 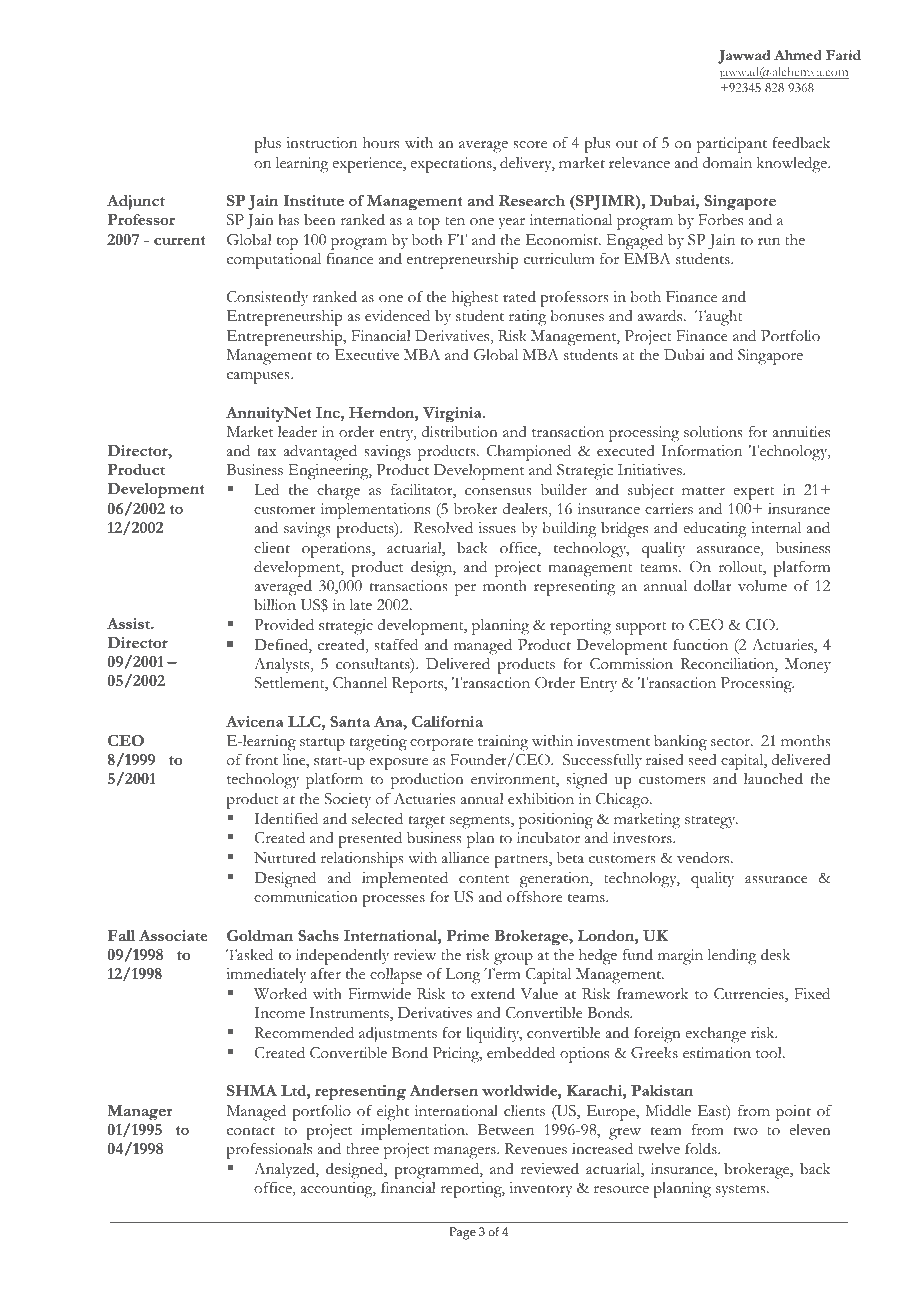 What do you see at coordinates (419, 685) in the screenshot?
I see `Reports` at bounding box center [419, 685].
